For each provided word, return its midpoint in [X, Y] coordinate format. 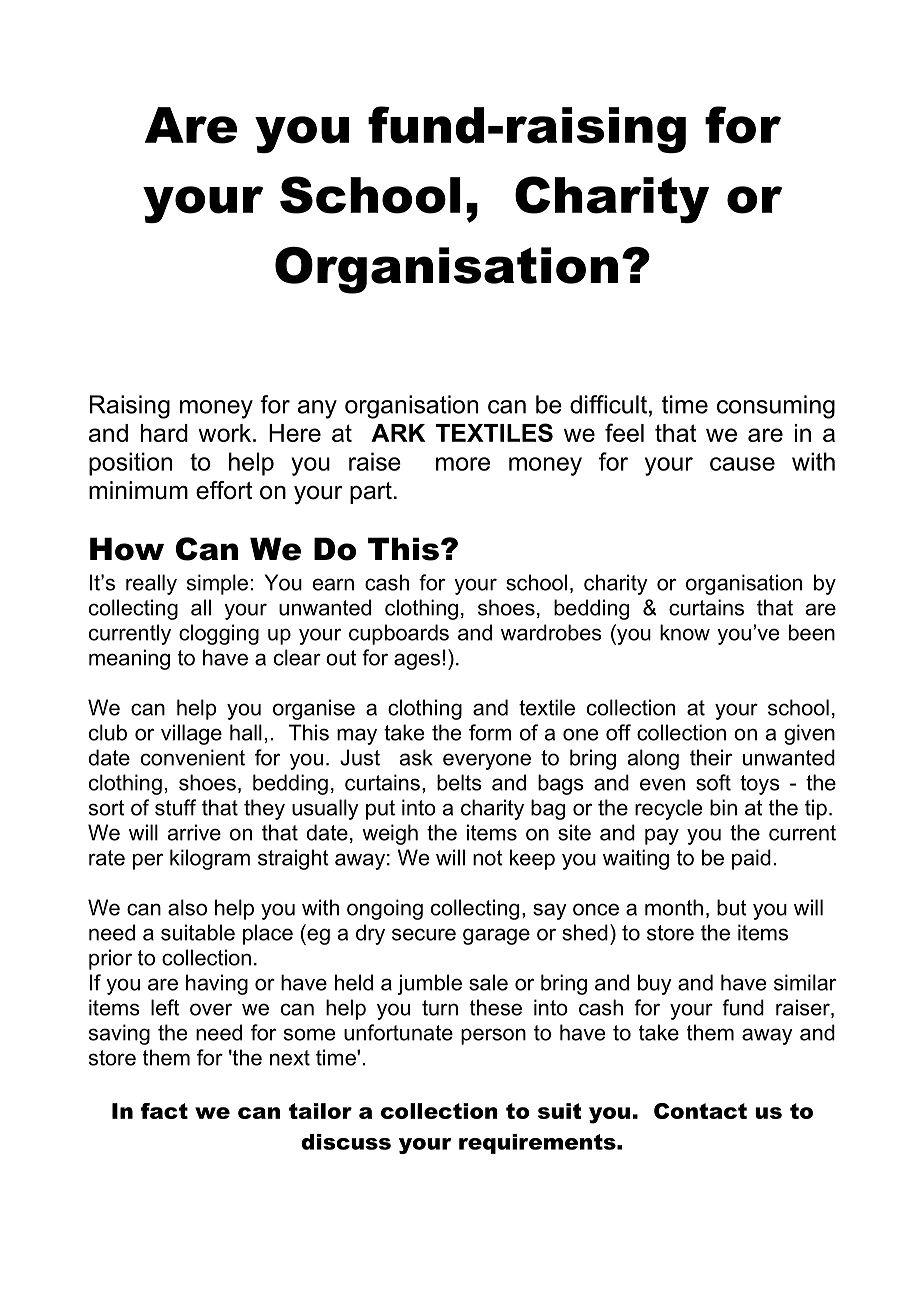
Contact [700, 1111]
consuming [776, 407]
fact [164, 1111]
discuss [346, 1142]
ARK [398, 433]
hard [164, 433]
